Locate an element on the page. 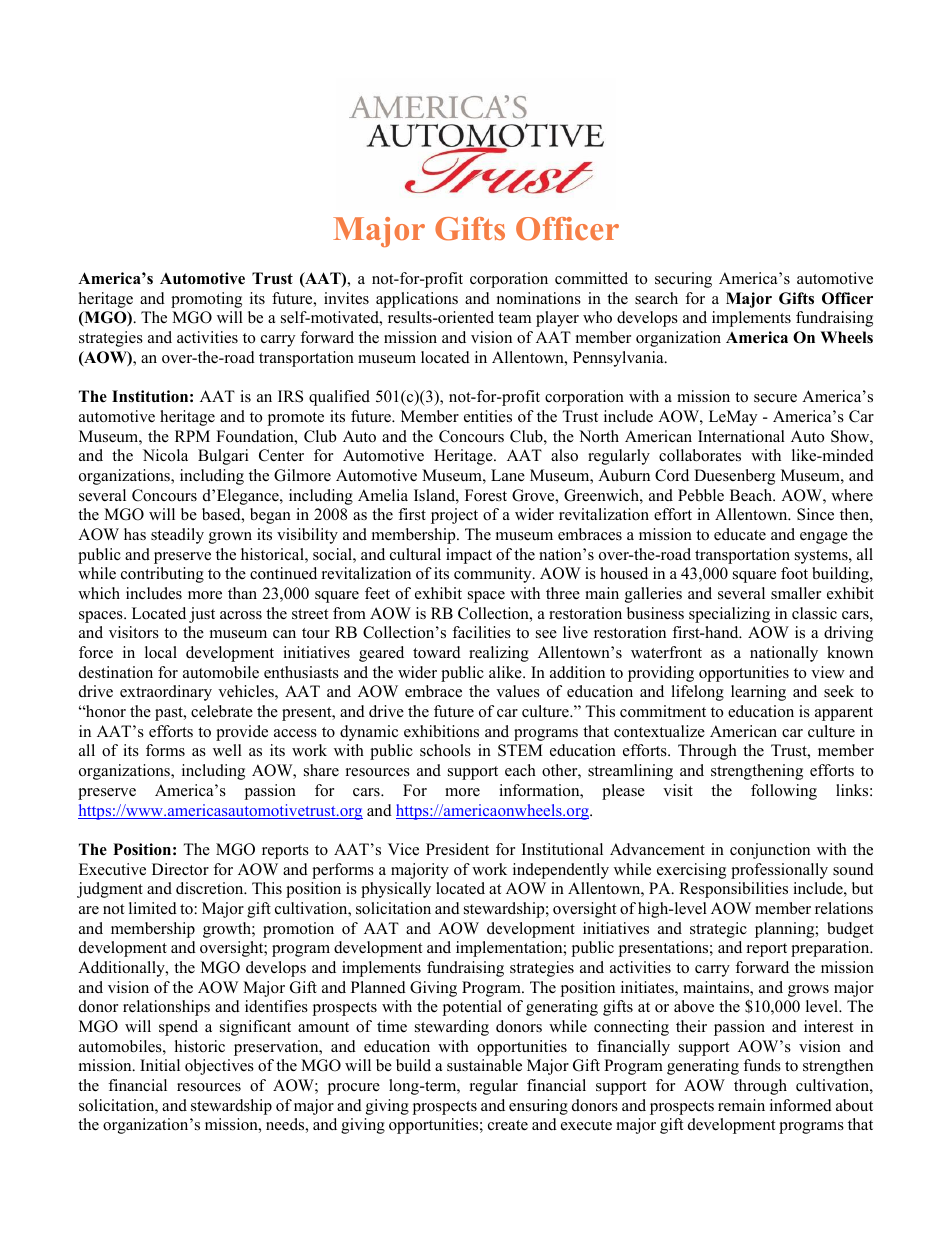  securing is located at coordinates (683, 280).
